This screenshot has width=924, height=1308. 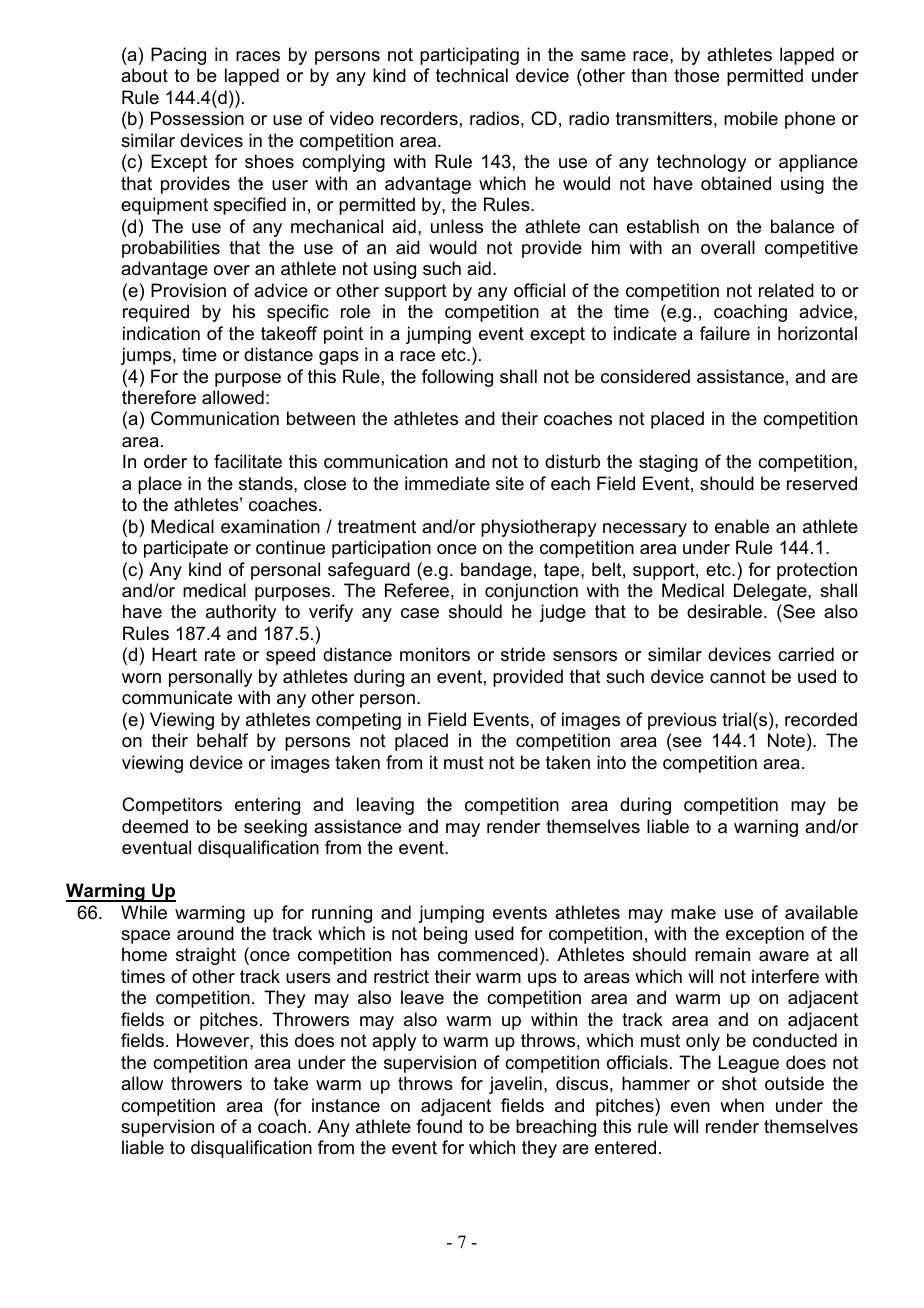 What do you see at coordinates (346, 1105) in the screenshot?
I see `instance` at bounding box center [346, 1105].
